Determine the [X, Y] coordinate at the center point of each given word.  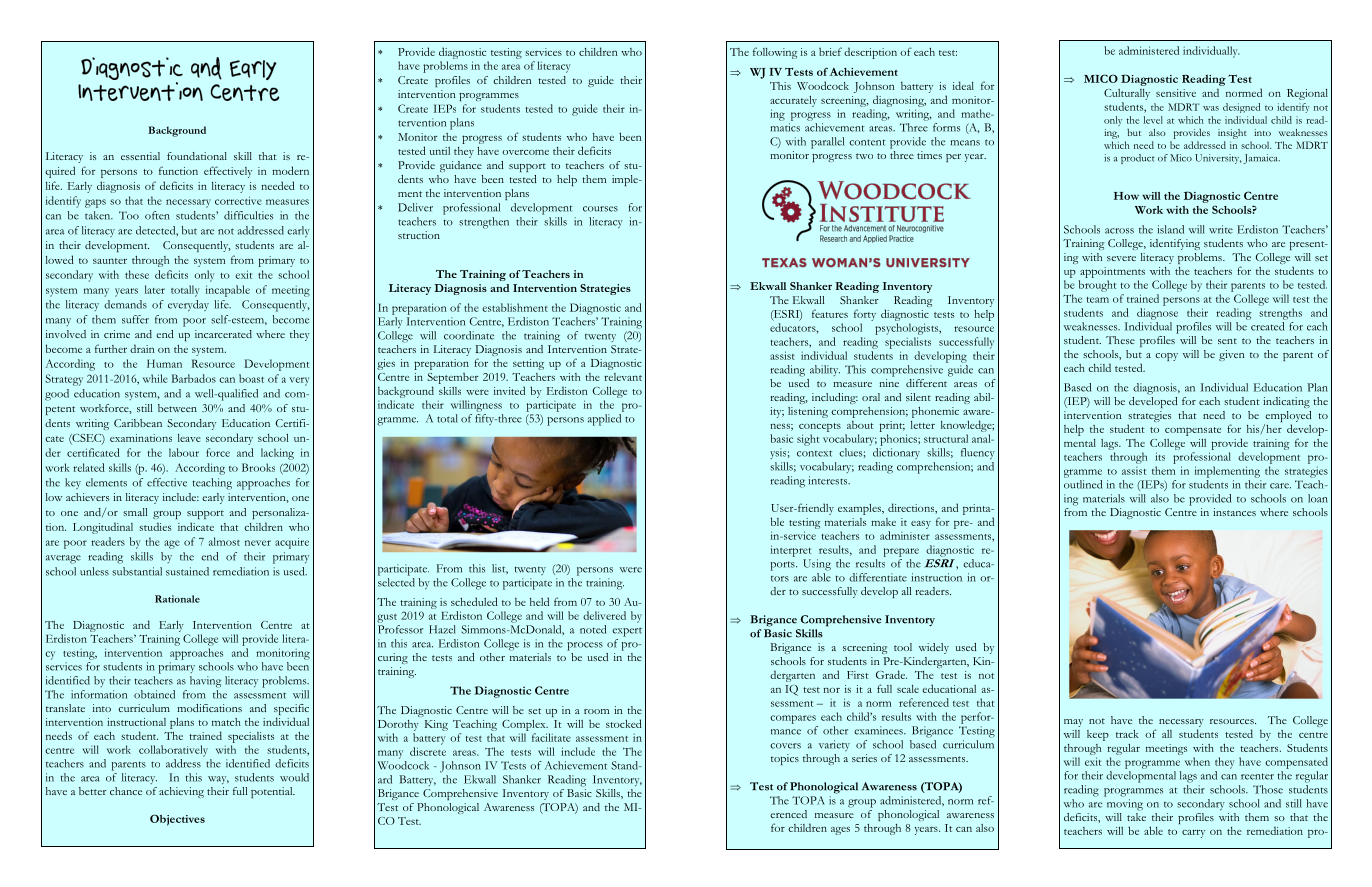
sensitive [1176, 93]
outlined [1083, 484]
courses [600, 209]
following [775, 53]
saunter [110, 261]
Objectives [177, 820]
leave [189, 438]
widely [934, 648]
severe [1121, 258]
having [205, 682]
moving [1125, 805]
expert [627, 632]
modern [290, 170]
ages [840, 830]
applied [604, 420]
